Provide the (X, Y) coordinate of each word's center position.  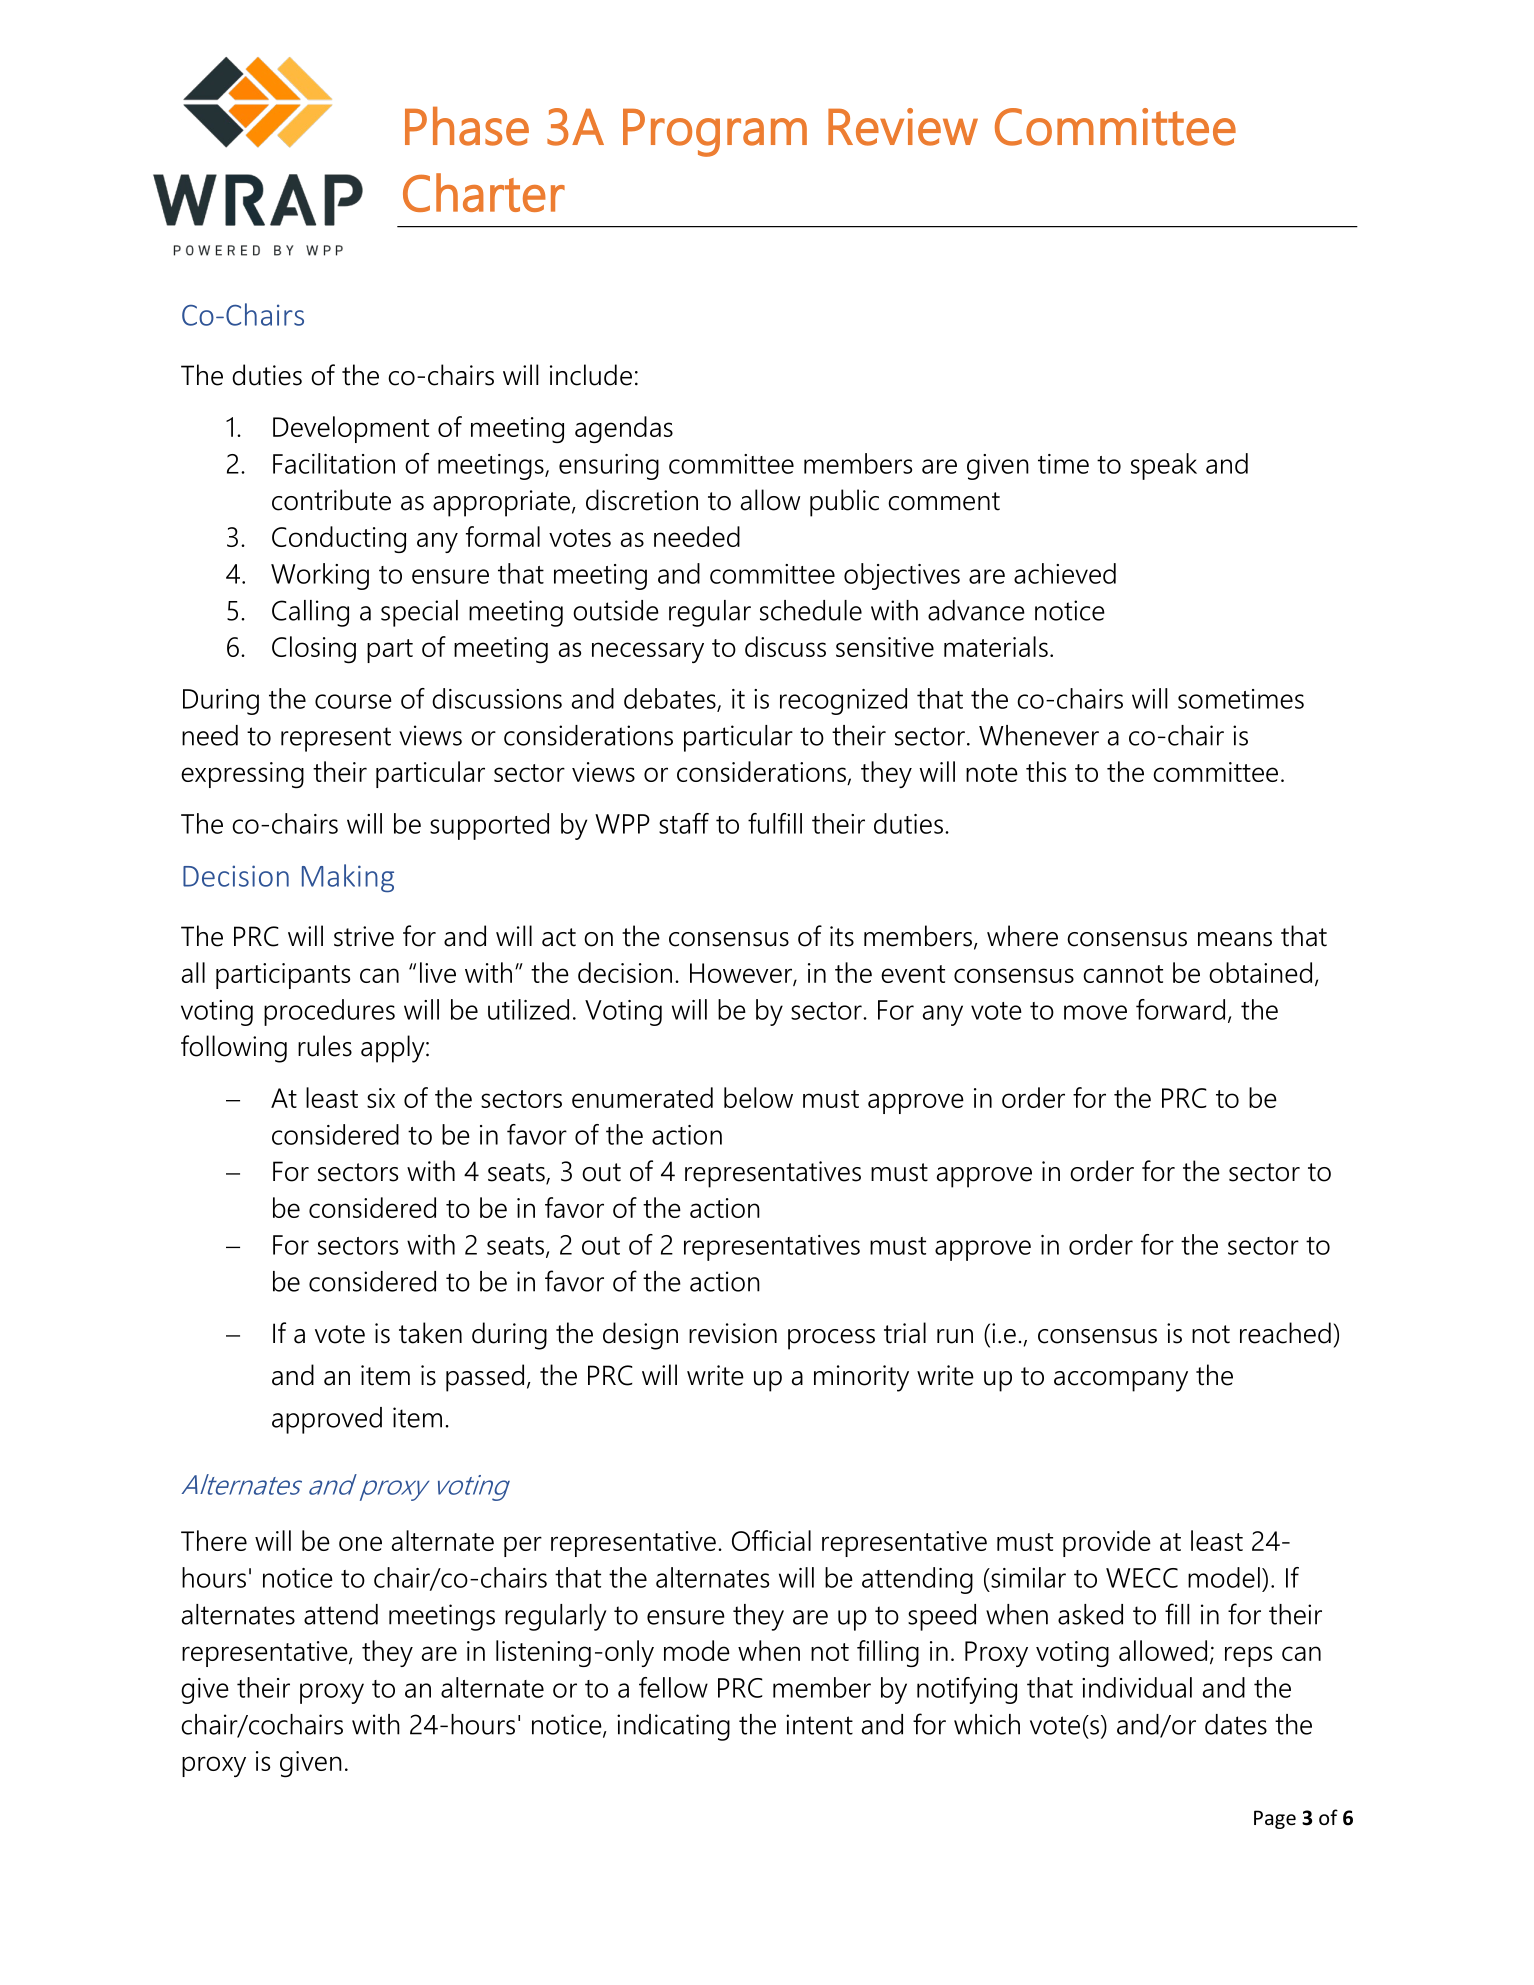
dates (1236, 1724)
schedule (811, 610)
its (842, 936)
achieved (1065, 573)
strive (364, 936)
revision (733, 1333)
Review (903, 127)
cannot (1123, 974)
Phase (467, 126)
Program (715, 133)
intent (819, 1724)
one (360, 1543)
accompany (1121, 1381)
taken (430, 1333)
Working (320, 576)
